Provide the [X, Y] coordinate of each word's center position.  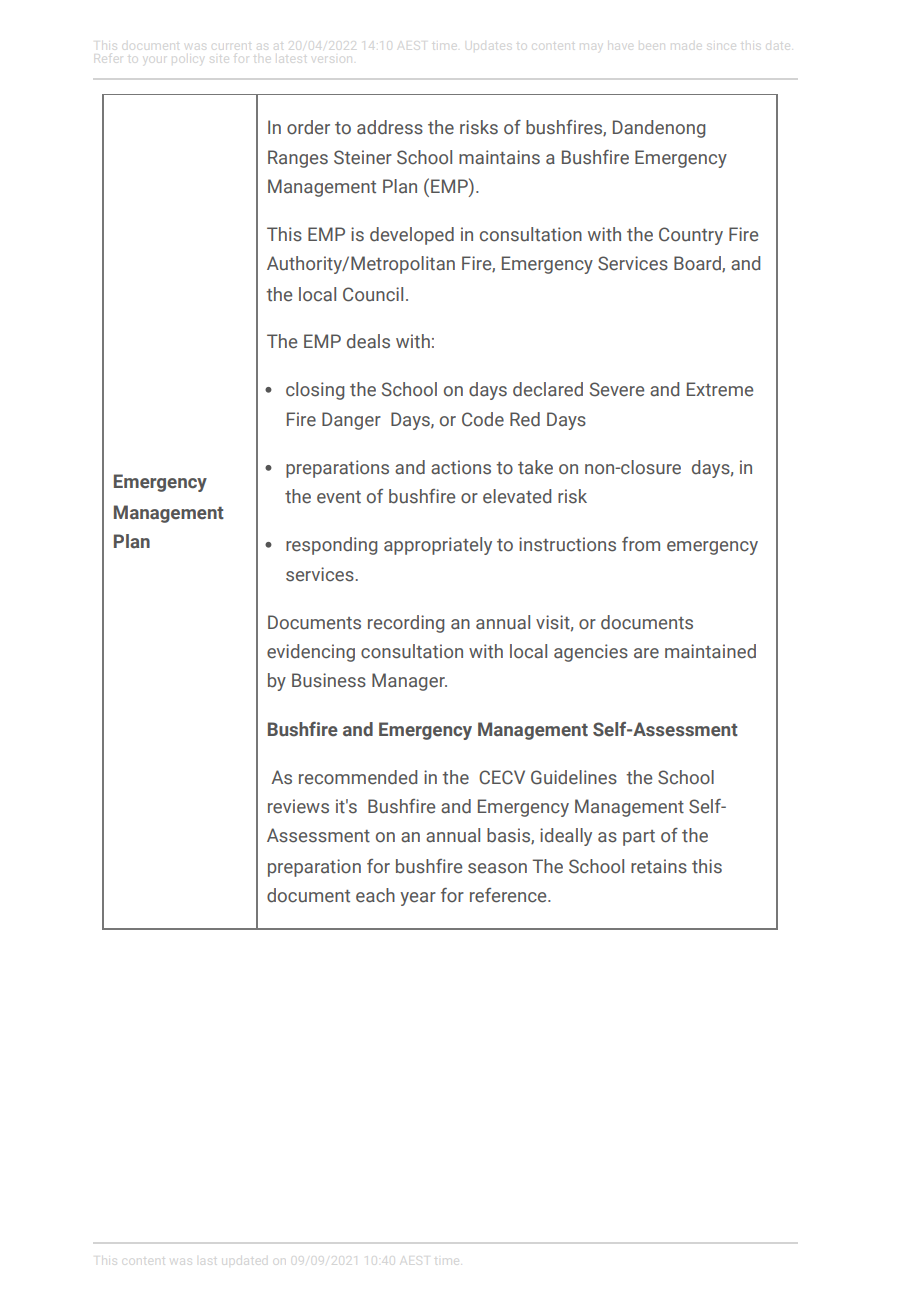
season [497, 868]
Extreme [720, 389]
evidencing [311, 653]
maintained [710, 651]
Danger [351, 421]
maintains [499, 157]
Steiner [363, 157]
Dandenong [659, 129]
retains [659, 866]
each [375, 895]
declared [548, 389]
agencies [591, 653]
